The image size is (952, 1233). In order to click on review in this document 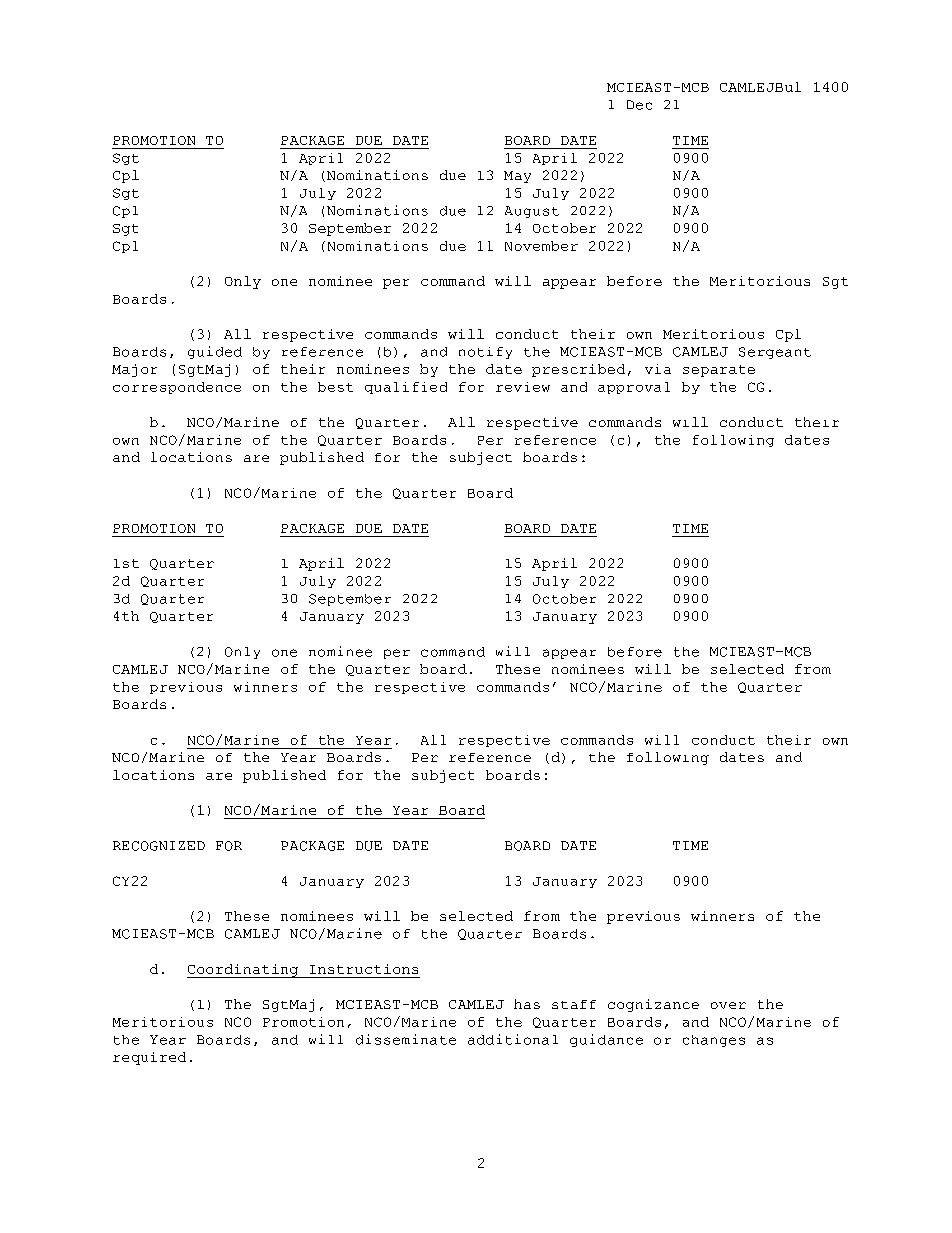, I will do `click(523, 387)`.
